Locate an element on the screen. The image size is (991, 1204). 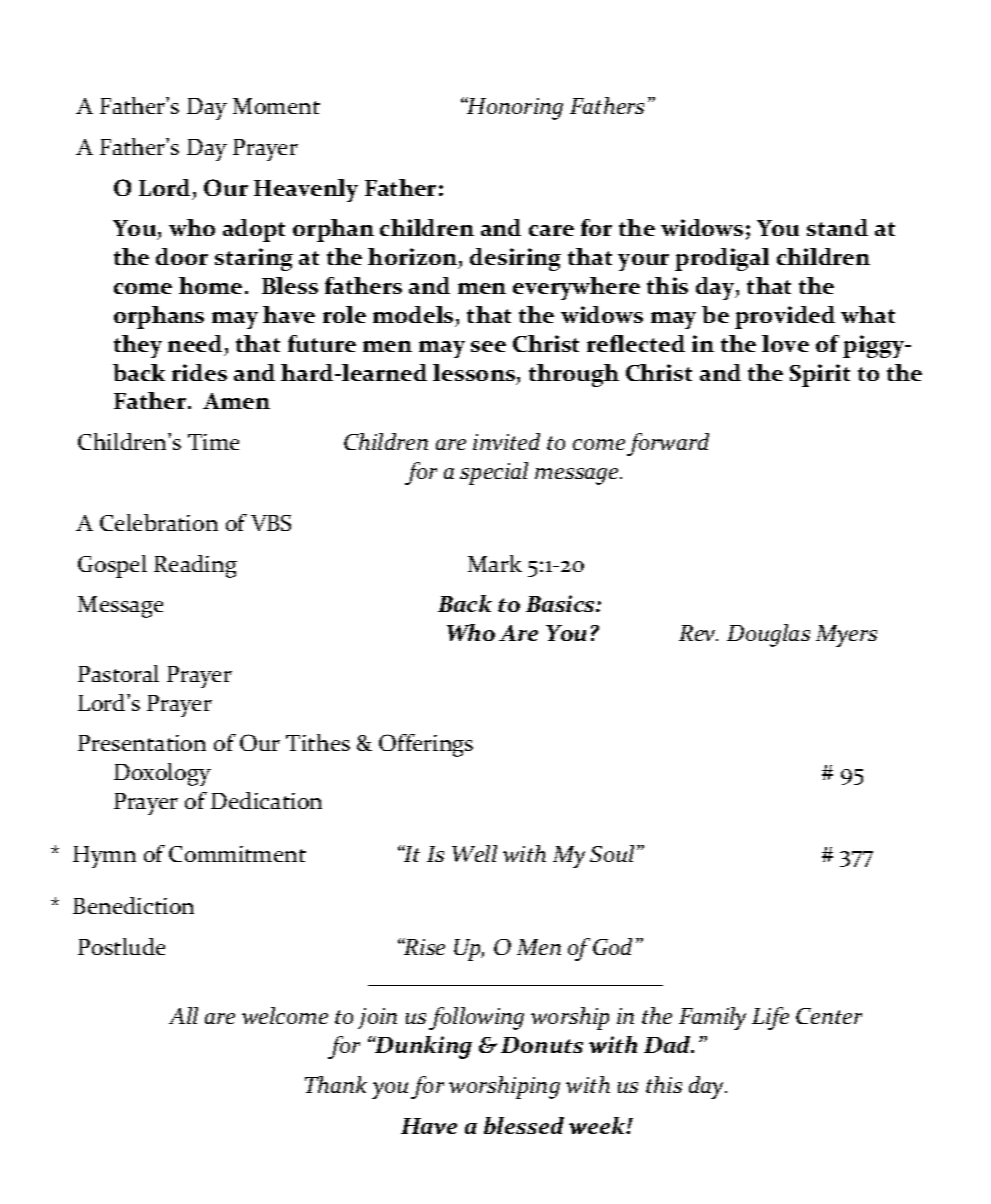
Offerings is located at coordinates (426, 745).
